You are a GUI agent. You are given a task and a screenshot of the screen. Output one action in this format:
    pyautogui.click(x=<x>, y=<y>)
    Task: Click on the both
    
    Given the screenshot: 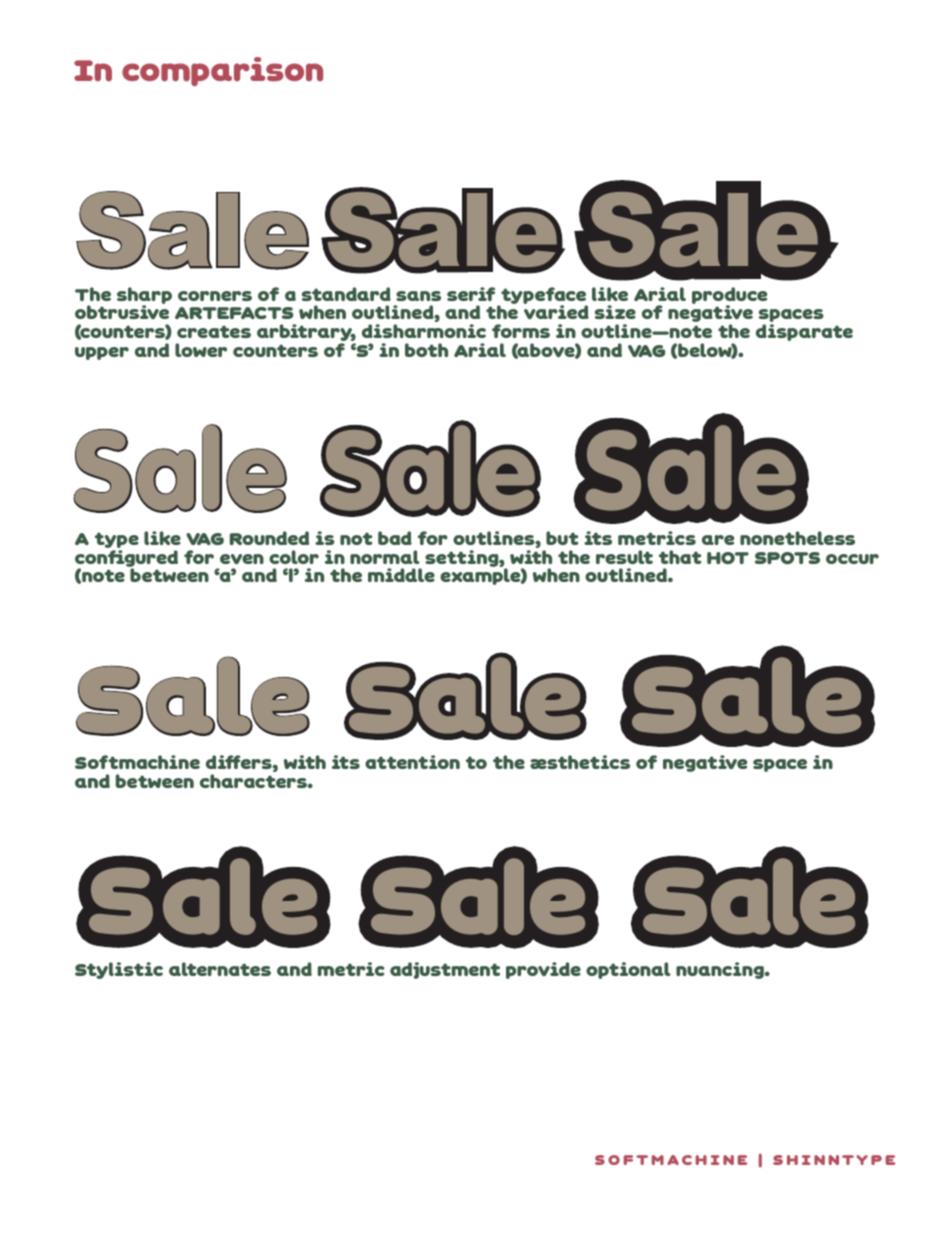 What is the action you would take?
    pyautogui.click(x=426, y=350)
